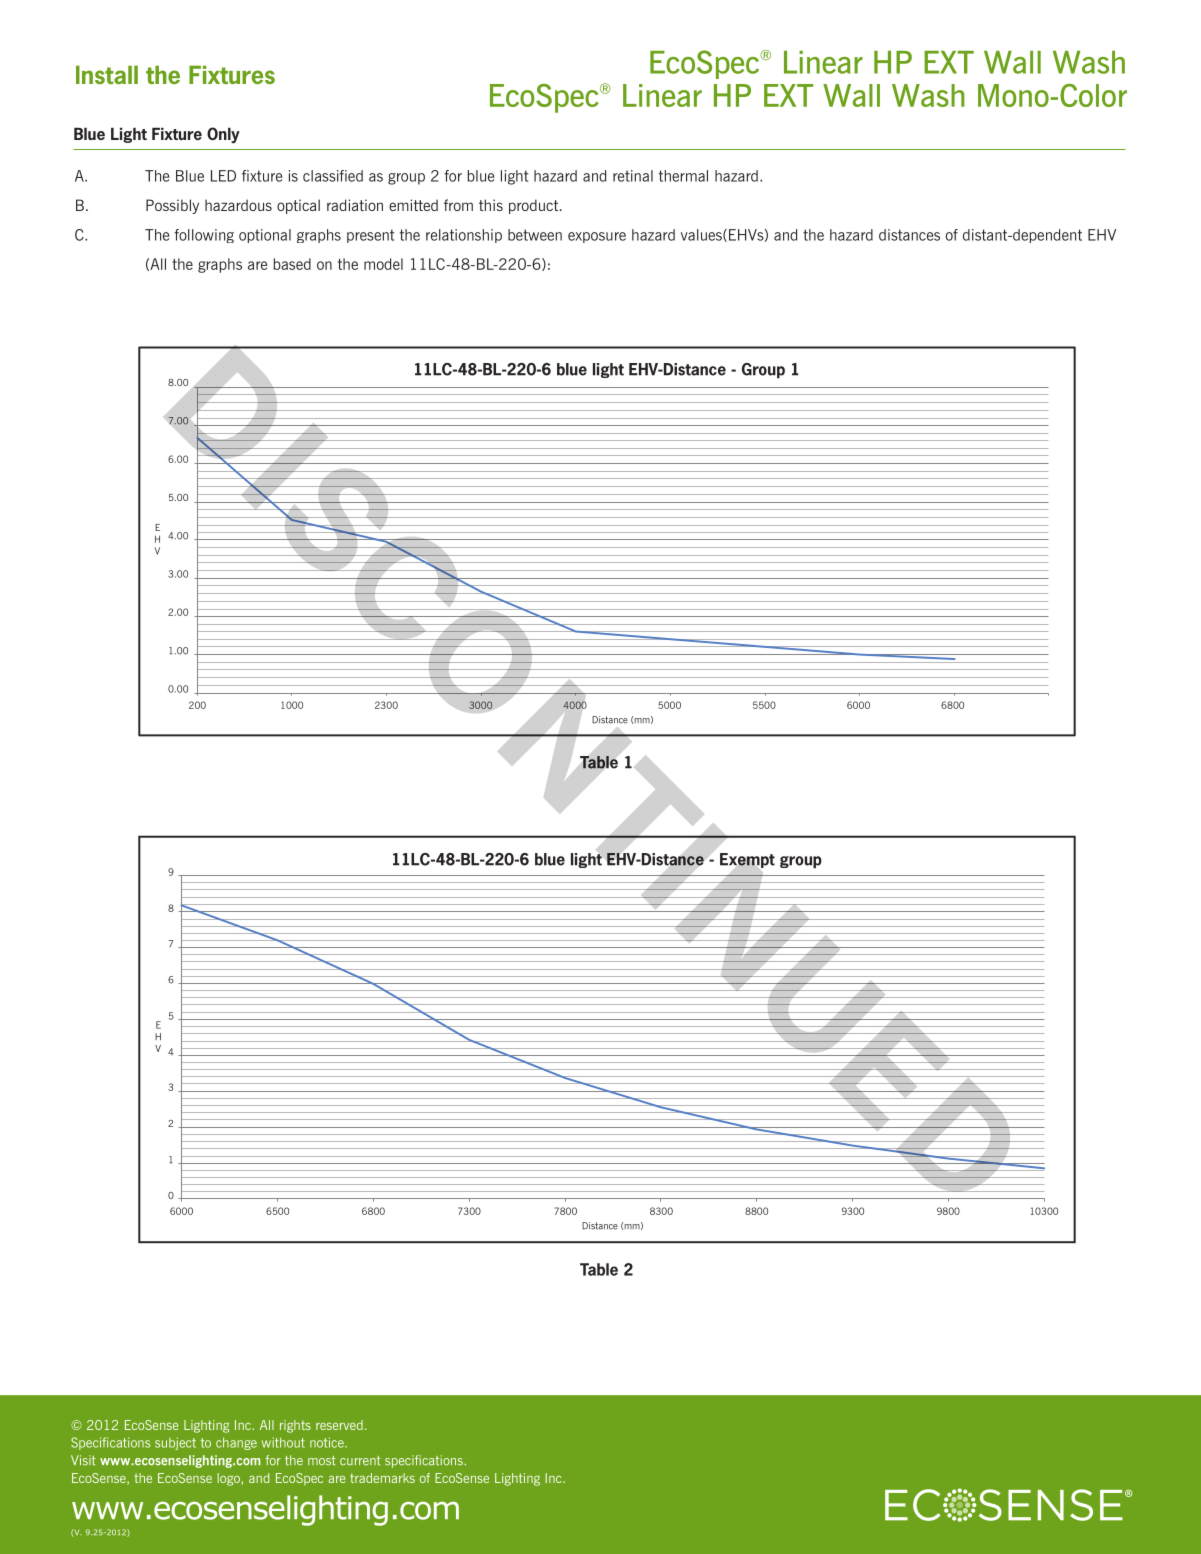 The image size is (1201, 1554). What do you see at coordinates (413, 205) in the screenshot?
I see `emitted` at bounding box center [413, 205].
